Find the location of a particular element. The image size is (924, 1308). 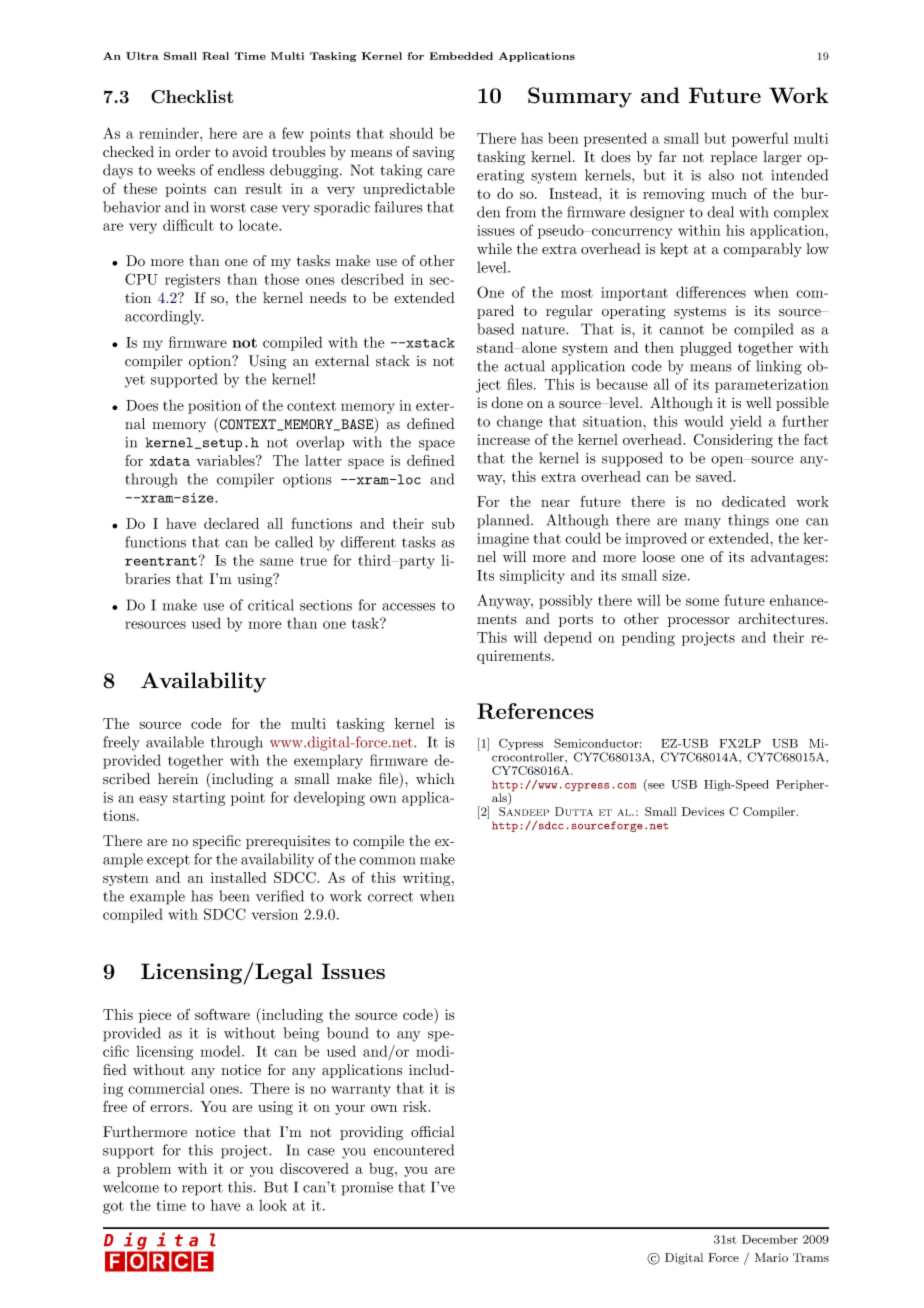

done is located at coordinates (507, 403).
